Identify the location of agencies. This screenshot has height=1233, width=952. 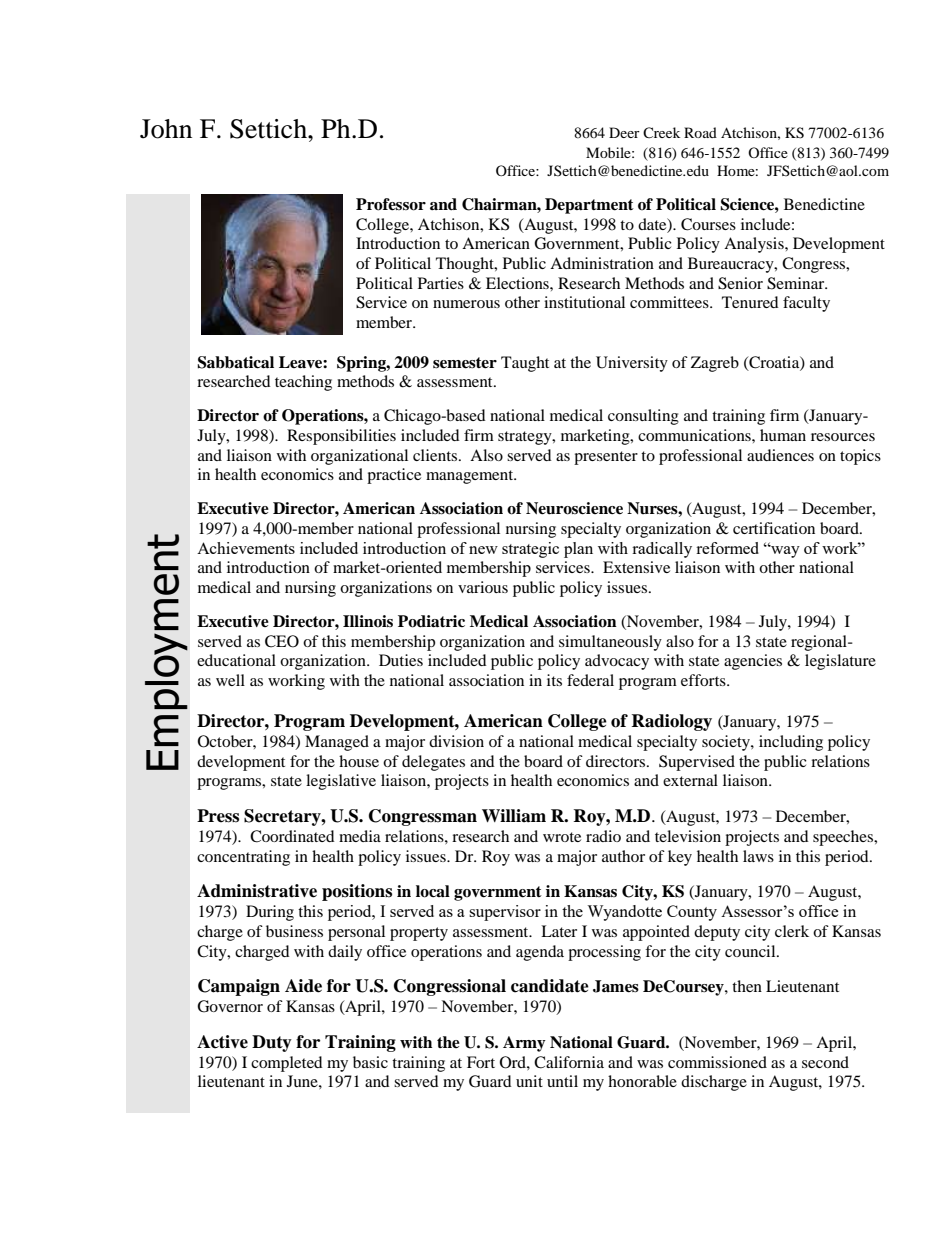
(753, 662).
